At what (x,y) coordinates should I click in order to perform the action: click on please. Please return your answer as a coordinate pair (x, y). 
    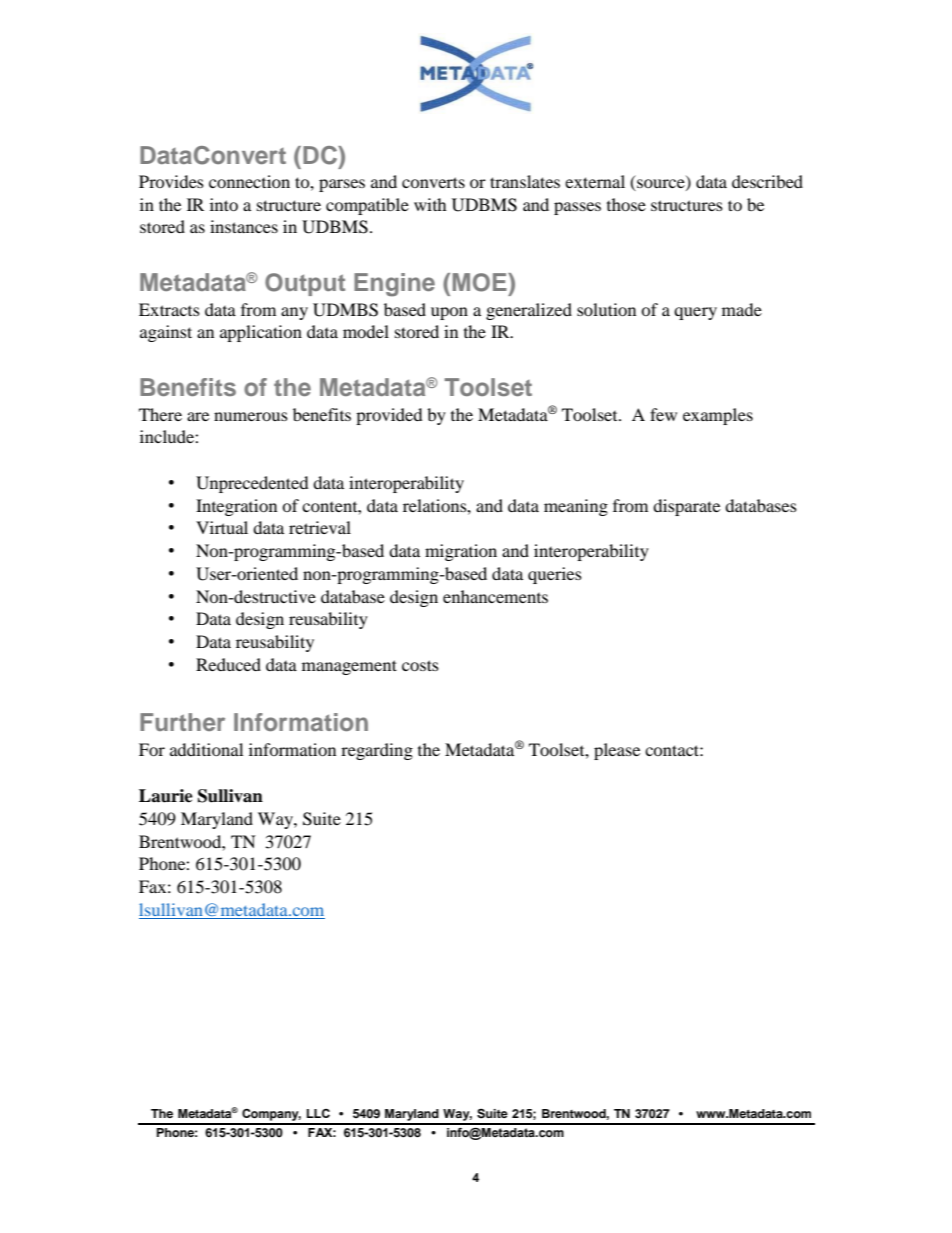
    Looking at the image, I should click on (617, 751).
